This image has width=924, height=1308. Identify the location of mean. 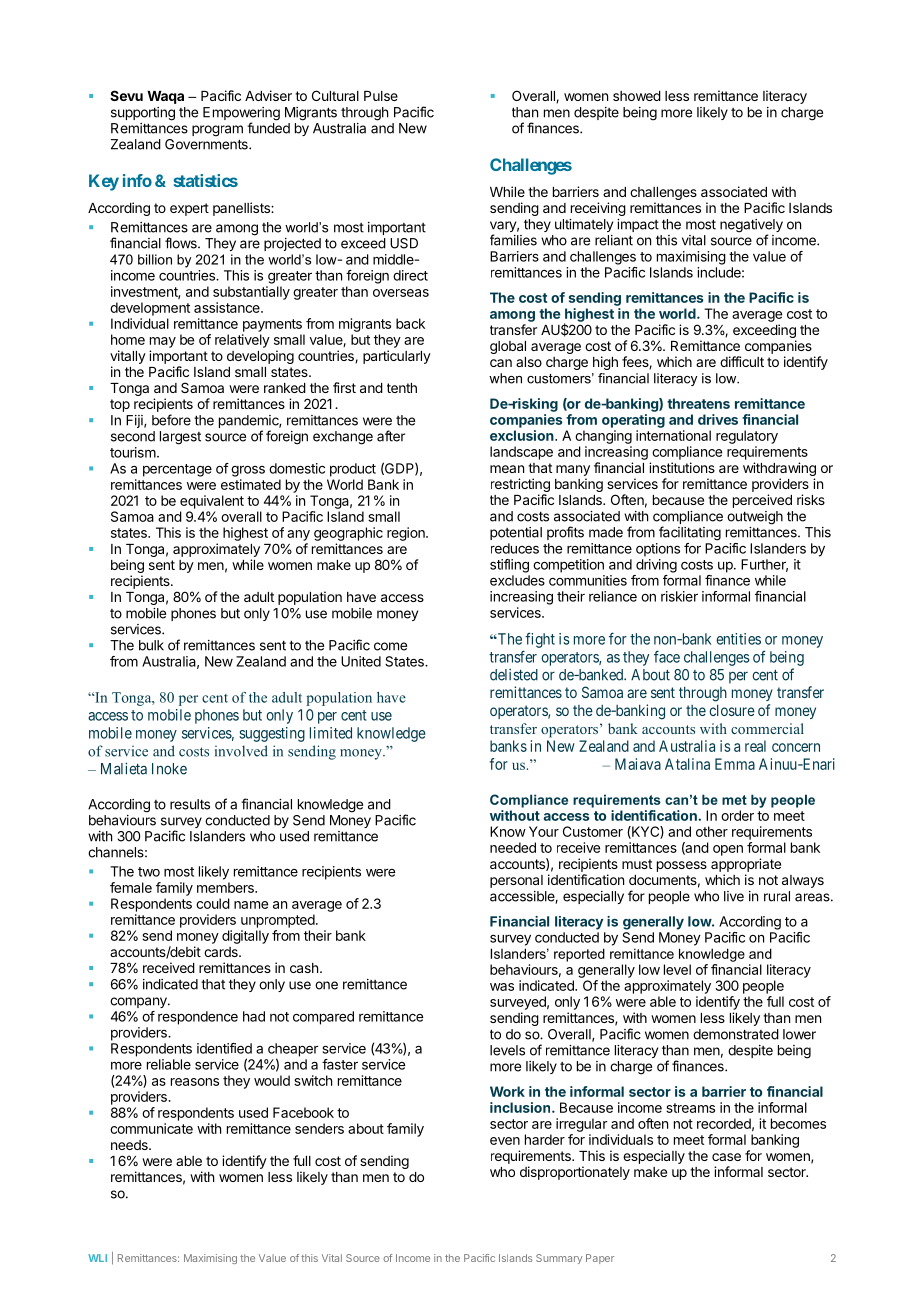
(507, 469).
